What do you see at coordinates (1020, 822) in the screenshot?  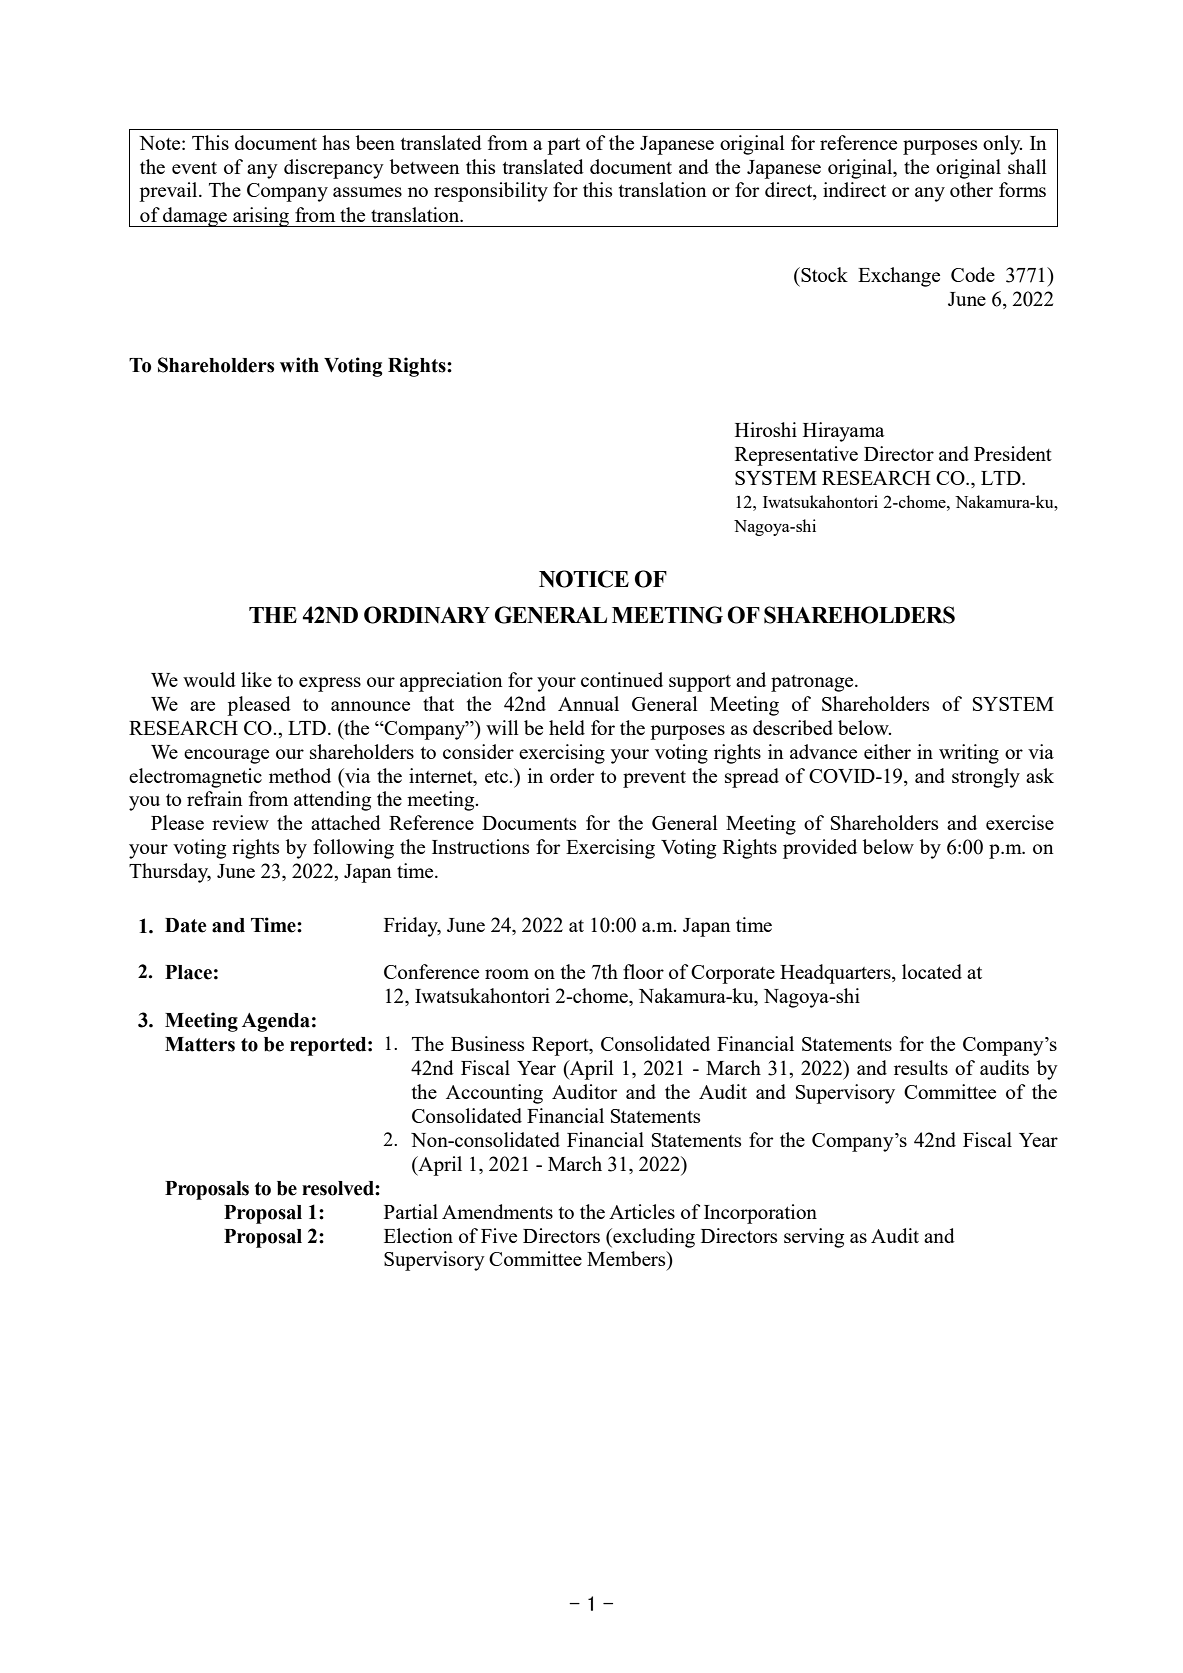 I see `exercise` at bounding box center [1020, 822].
